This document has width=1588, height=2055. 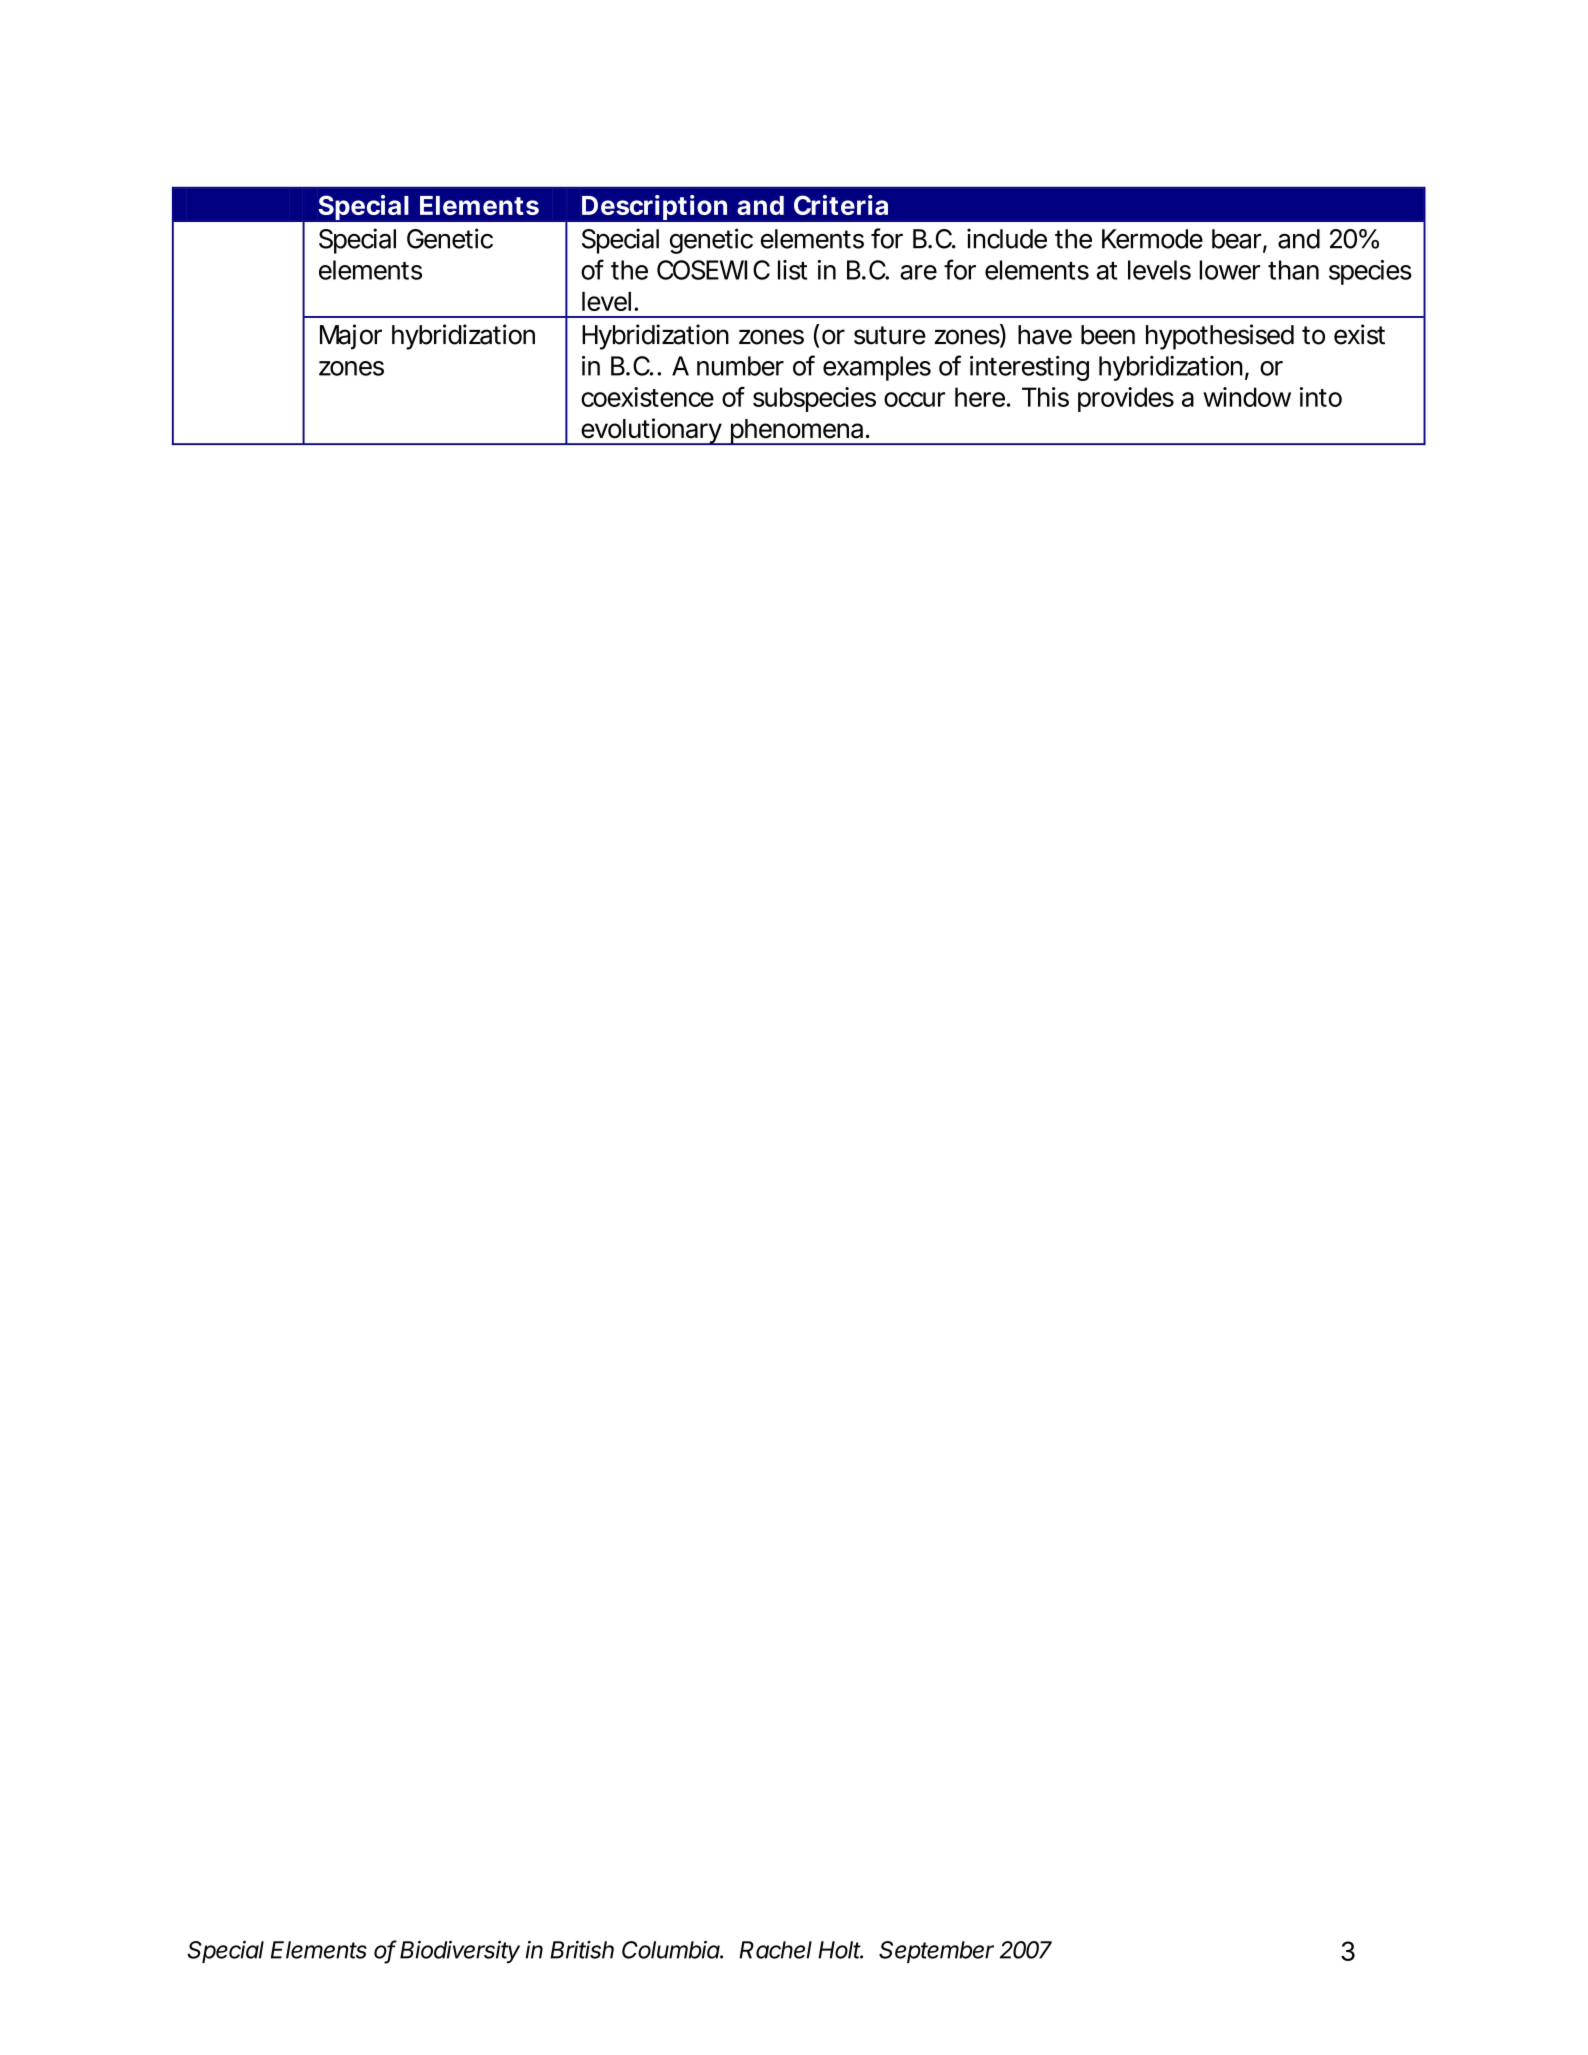 What do you see at coordinates (650, 431) in the document?
I see `evolutionary` at bounding box center [650, 431].
